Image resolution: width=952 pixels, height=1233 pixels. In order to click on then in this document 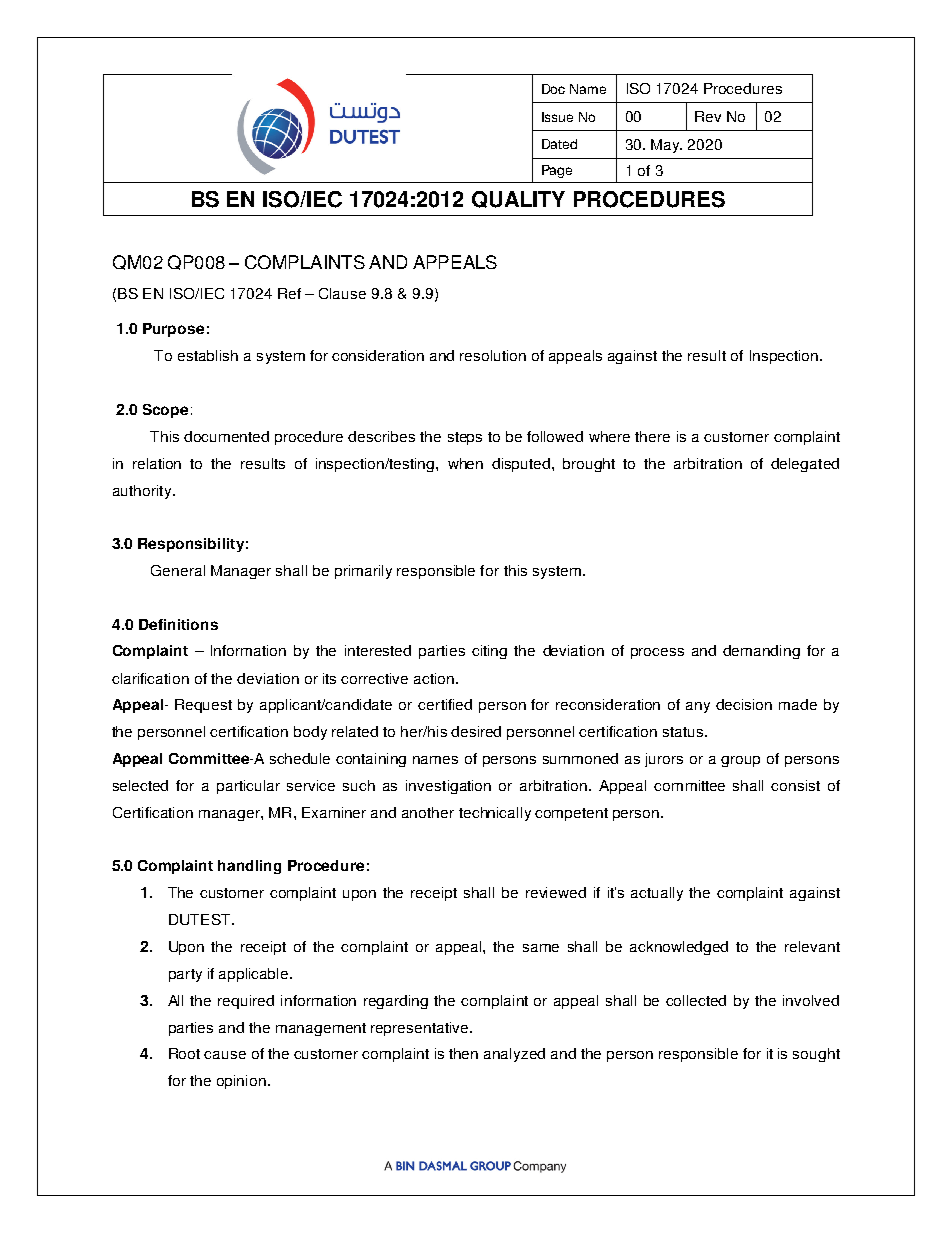, I will do `click(463, 1053)`.
